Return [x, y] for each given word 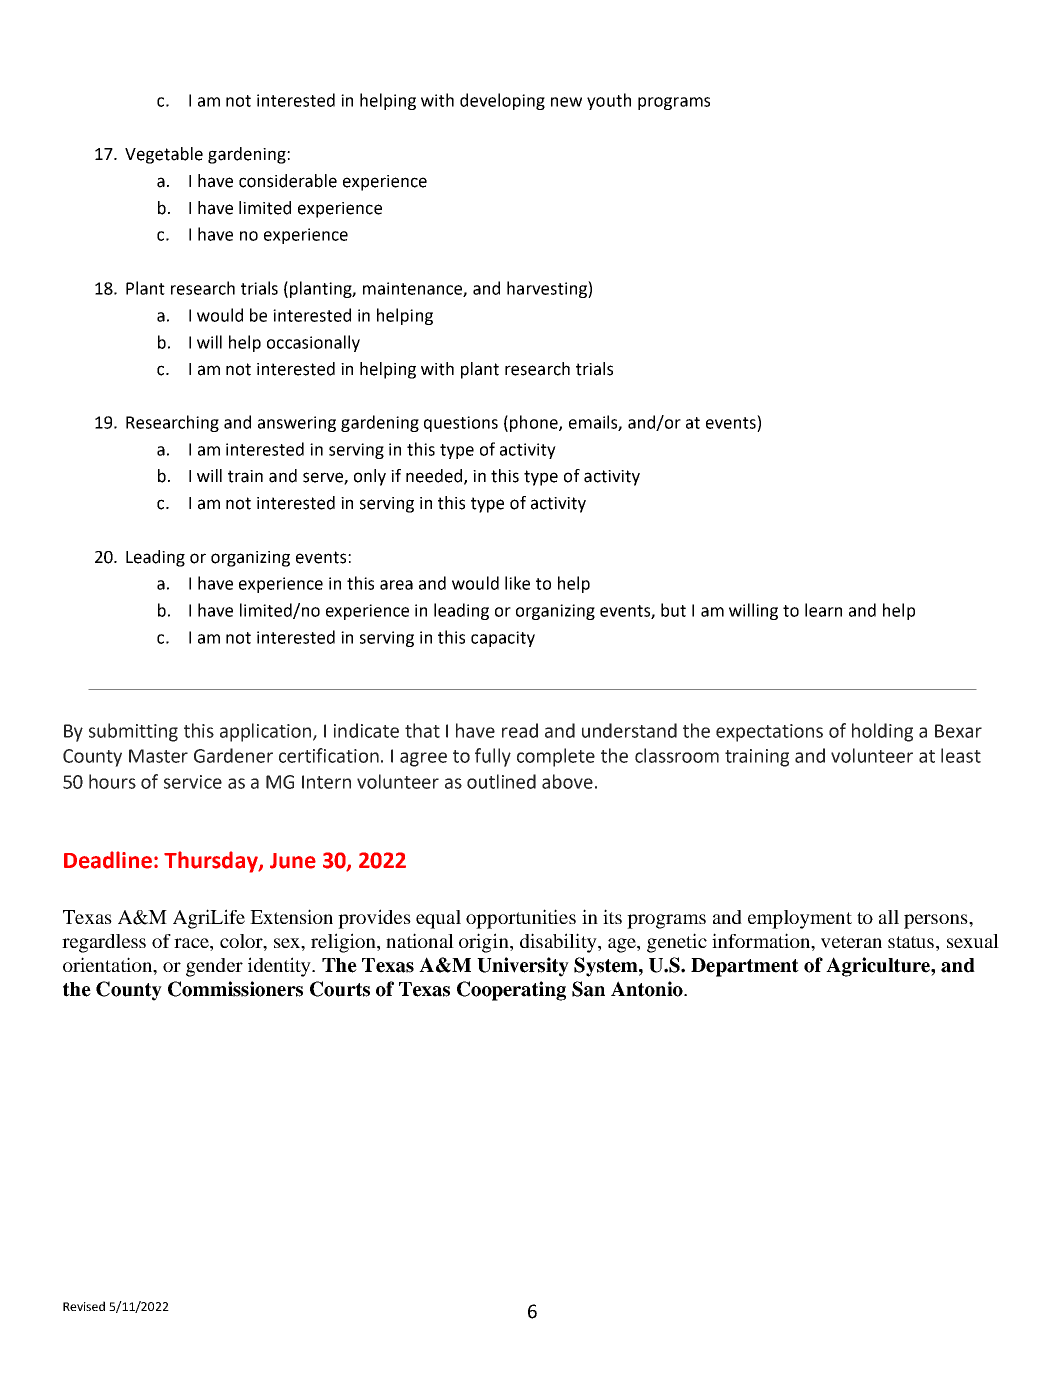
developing [502, 101]
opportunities [521, 919]
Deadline [108, 860]
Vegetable [164, 155]
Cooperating [511, 991]
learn [823, 610]
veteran [851, 942]
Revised [84, 1306]
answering [297, 424]
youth [609, 101]
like [517, 583]
